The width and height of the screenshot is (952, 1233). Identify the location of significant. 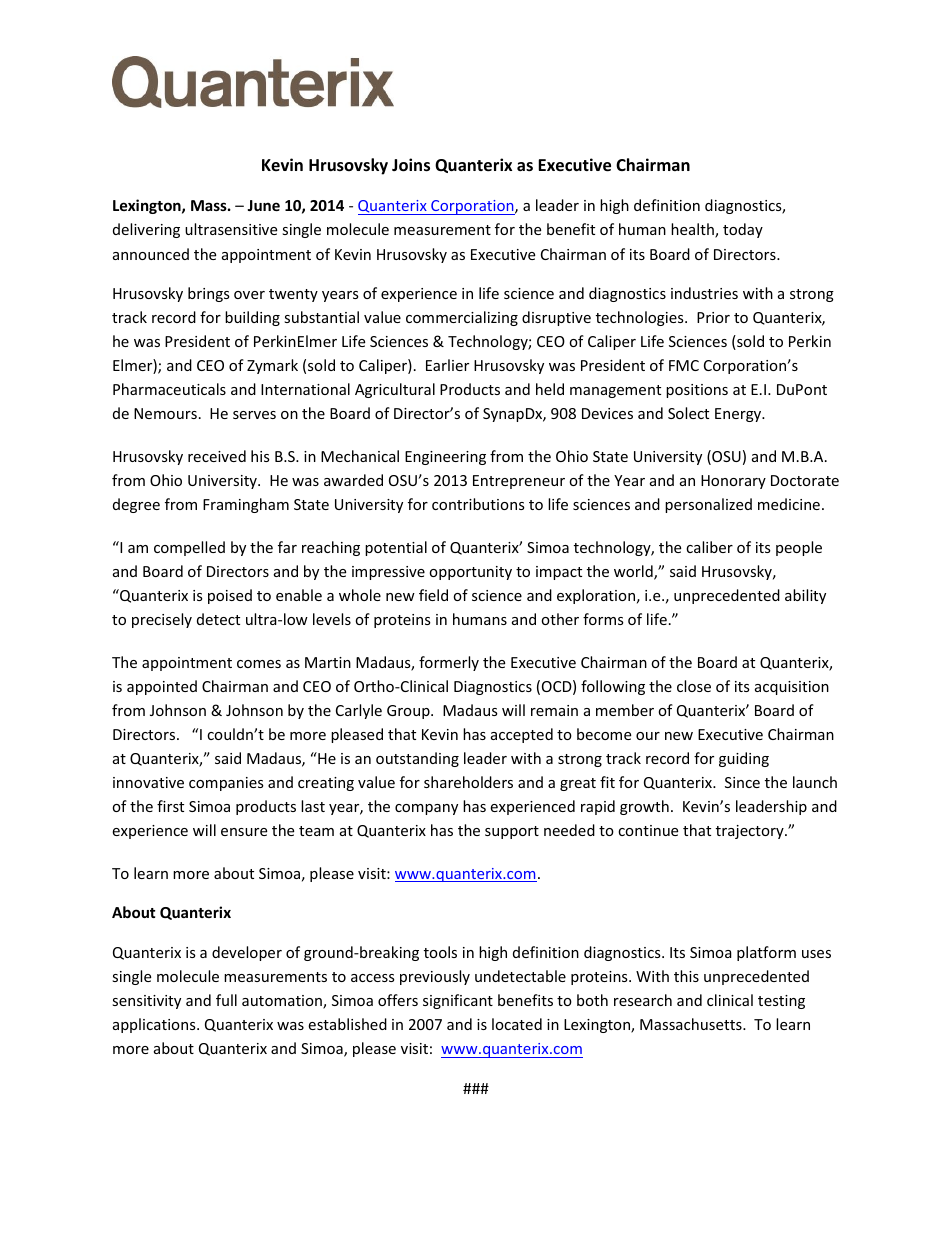
(458, 1001).
